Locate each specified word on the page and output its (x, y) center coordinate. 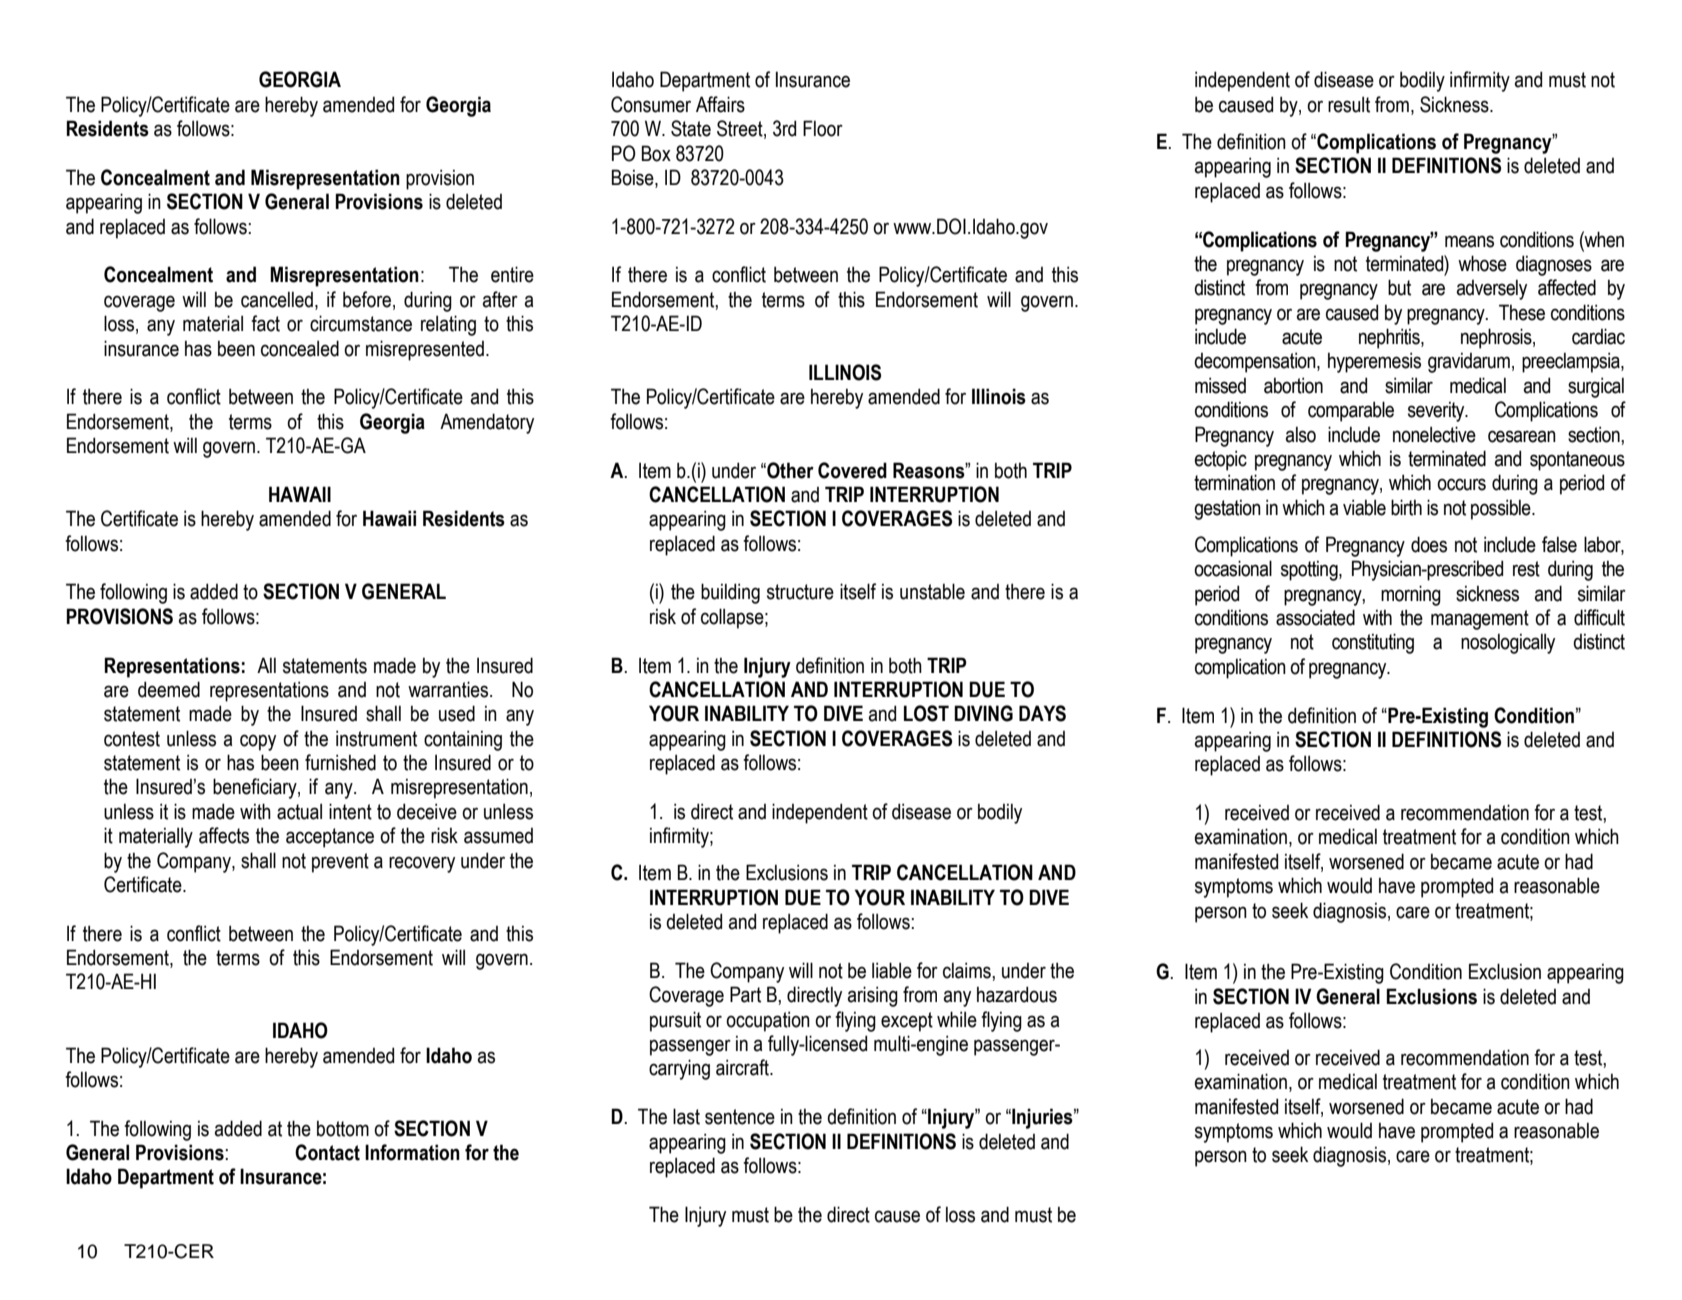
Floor (823, 128)
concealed (300, 348)
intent (350, 811)
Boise (634, 178)
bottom (343, 1129)
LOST (926, 713)
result (1349, 104)
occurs (1461, 484)
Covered (852, 470)
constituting (1373, 643)
